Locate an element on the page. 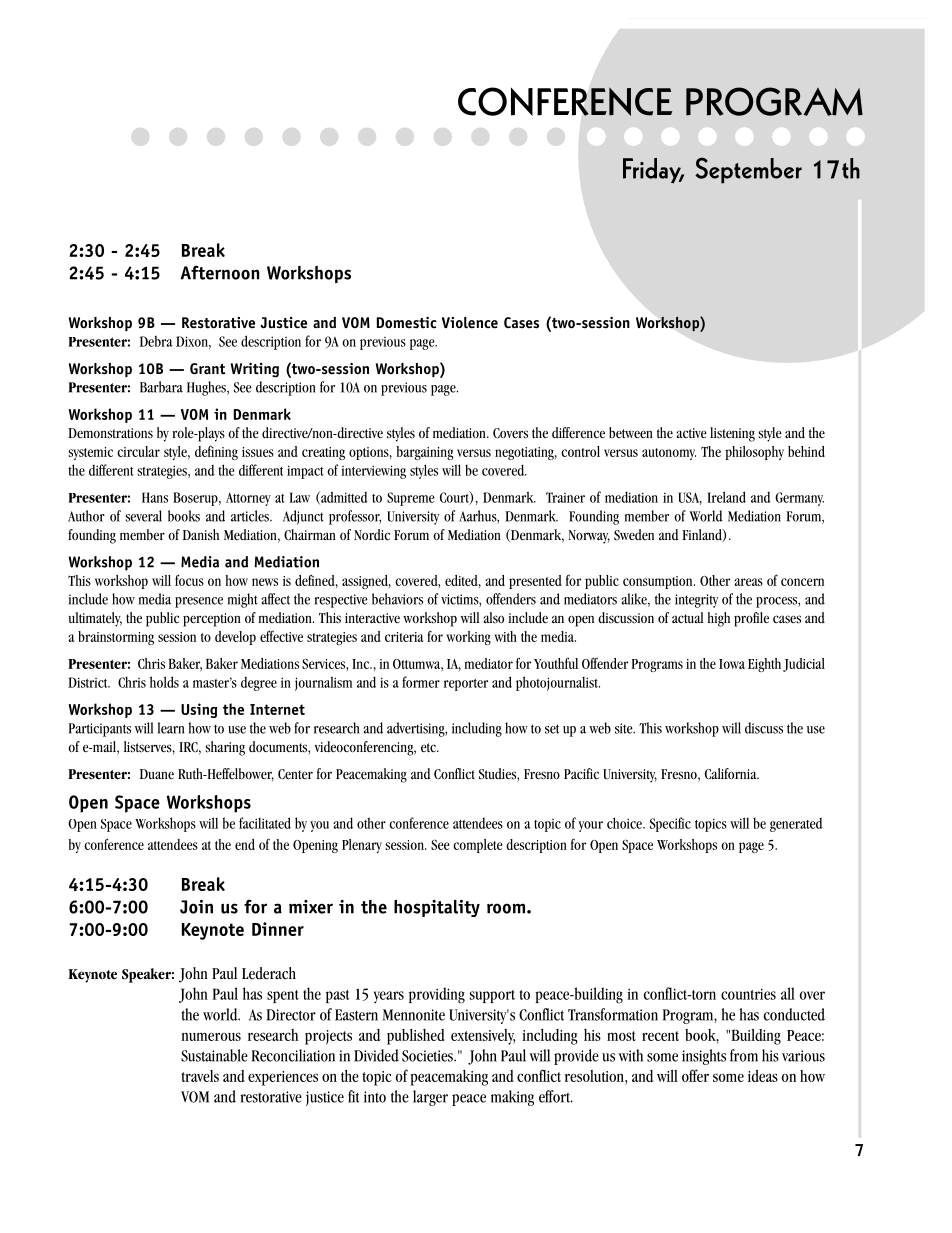 The image size is (952, 1233). Societies is located at coordinates (428, 1056).
